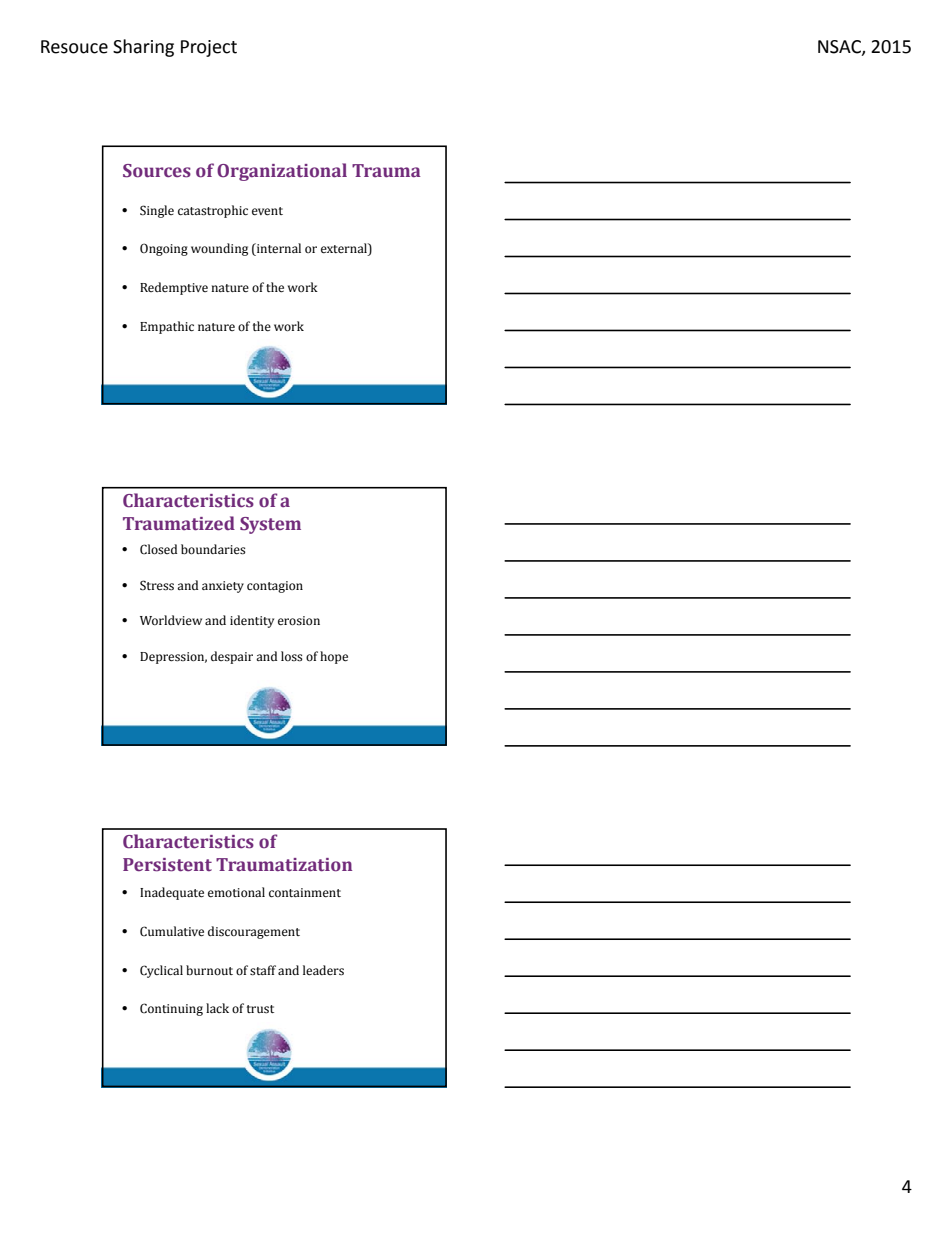 This screenshot has width=952, height=1233. I want to click on Closed, so click(158, 549).
